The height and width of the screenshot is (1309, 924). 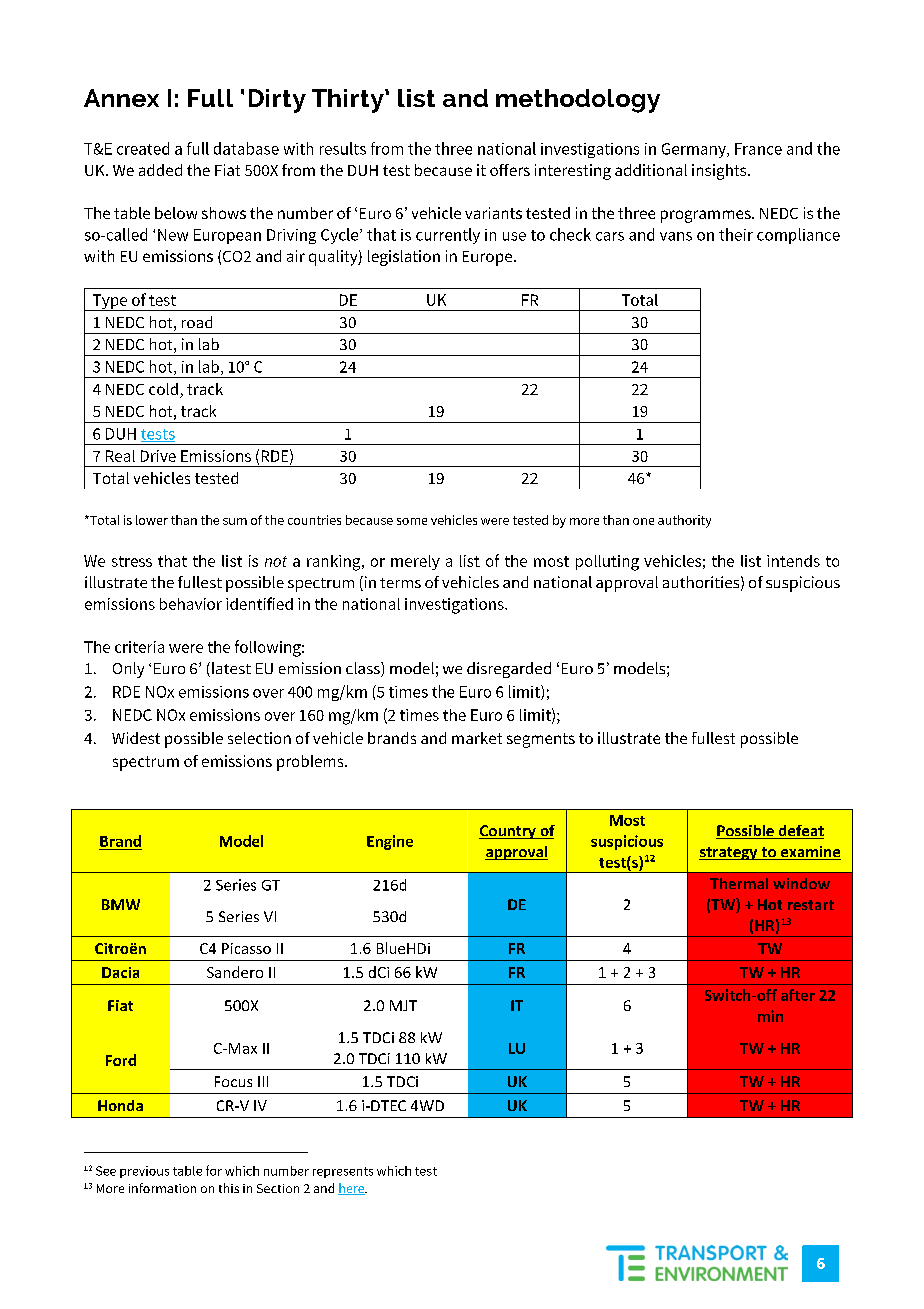 What do you see at coordinates (162, 1188) in the screenshot?
I see `information` at bounding box center [162, 1188].
